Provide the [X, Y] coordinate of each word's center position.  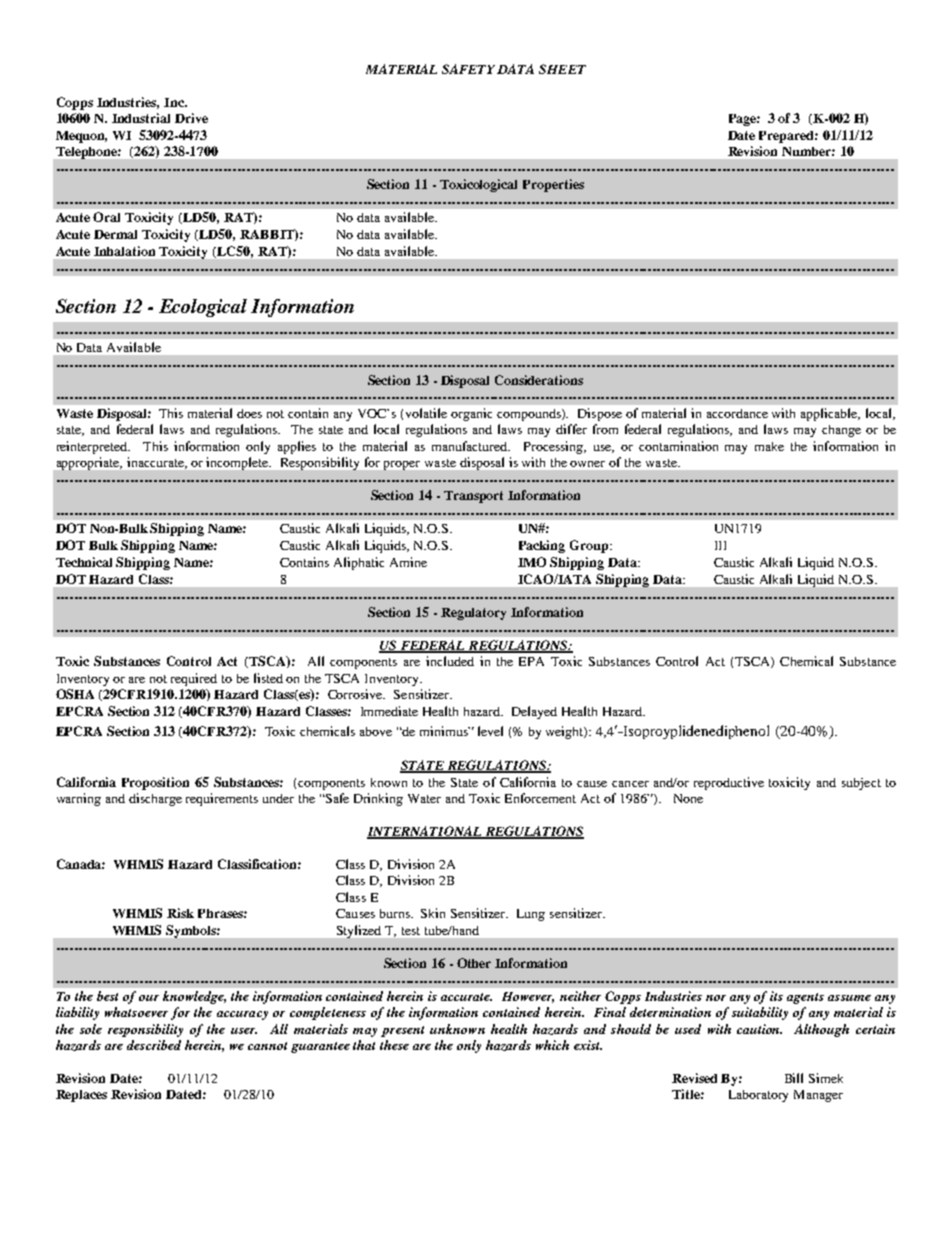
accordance [737, 413]
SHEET [562, 69]
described [154, 1045]
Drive [191, 118]
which [552, 1045]
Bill [794, 1078]
